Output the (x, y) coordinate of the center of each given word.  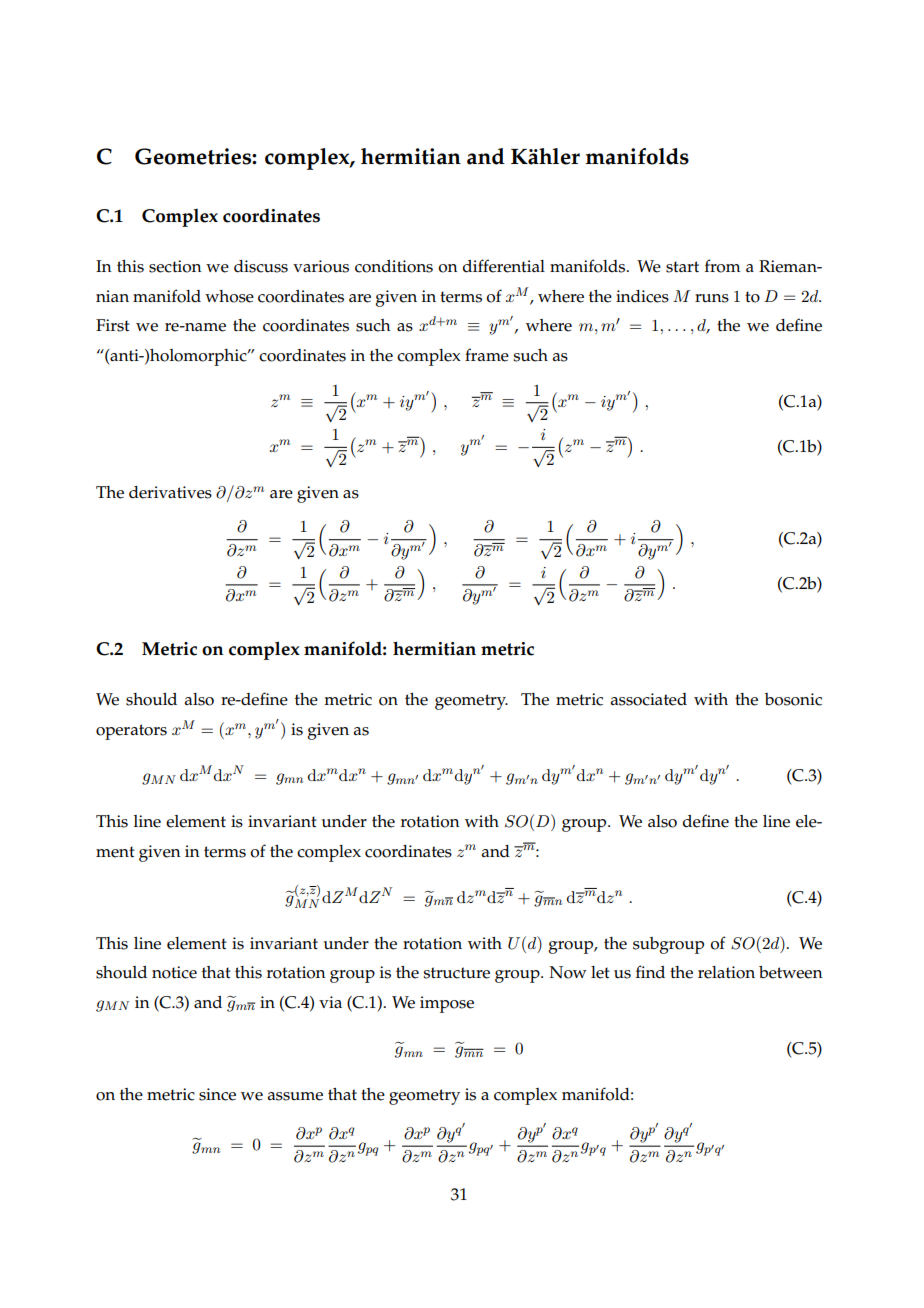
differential (504, 266)
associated (649, 699)
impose (447, 1004)
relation (726, 972)
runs (712, 298)
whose (229, 296)
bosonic (793, 699)
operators (131, 732)
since (217, 1094)
